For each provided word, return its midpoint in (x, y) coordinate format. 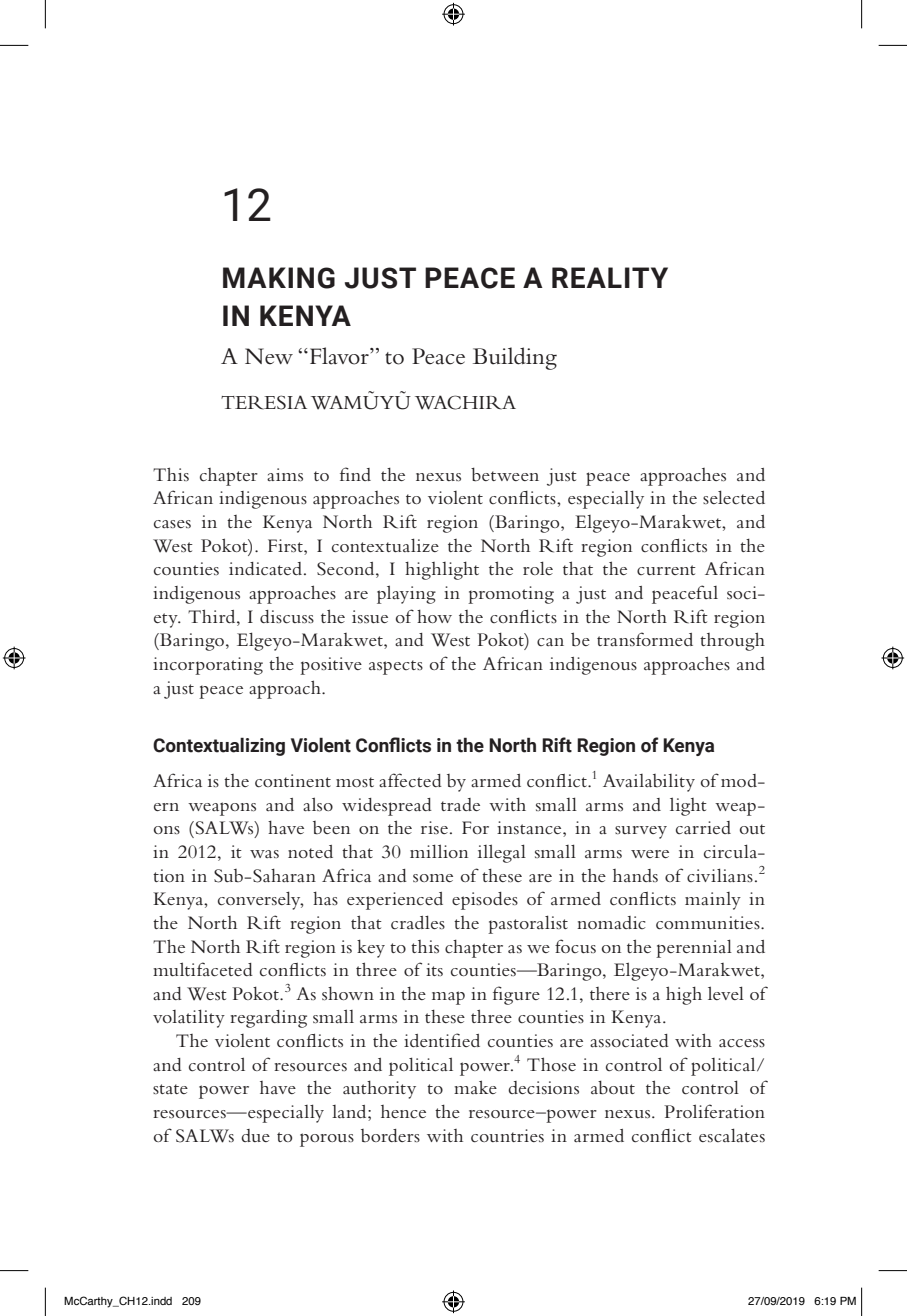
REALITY (610, 277)
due (255, 1135)
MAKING (279, 278)
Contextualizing (219, 746)
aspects (396, 667)
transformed (645, 639)
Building (515, 358)
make (475, 1087)
